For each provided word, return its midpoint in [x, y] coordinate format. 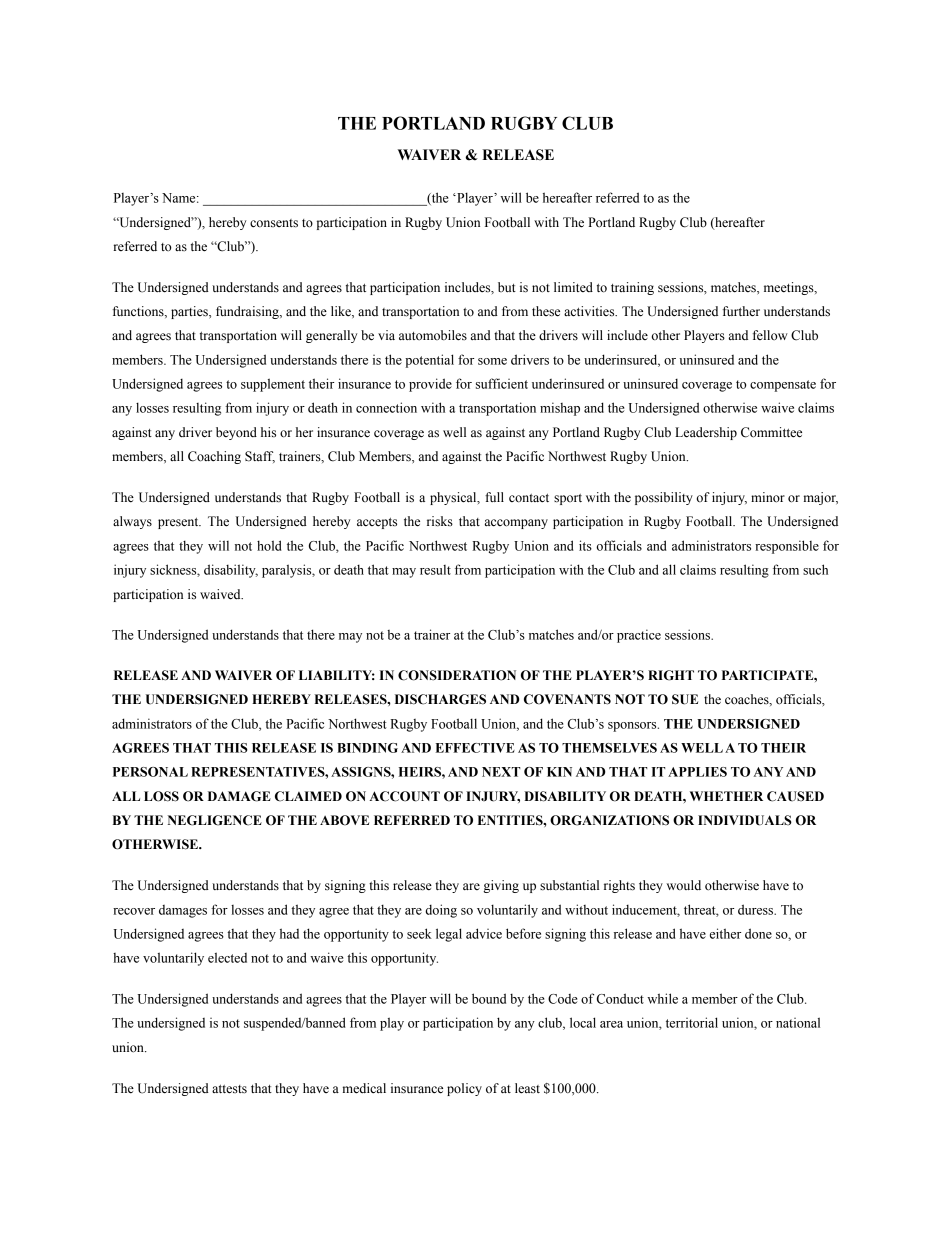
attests [229, 1089]
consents [274, 223]
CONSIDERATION [457, 675]
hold [269, 545]
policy [464, 1089]
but [507, 287]
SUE [685, 699]
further [741, 311]
